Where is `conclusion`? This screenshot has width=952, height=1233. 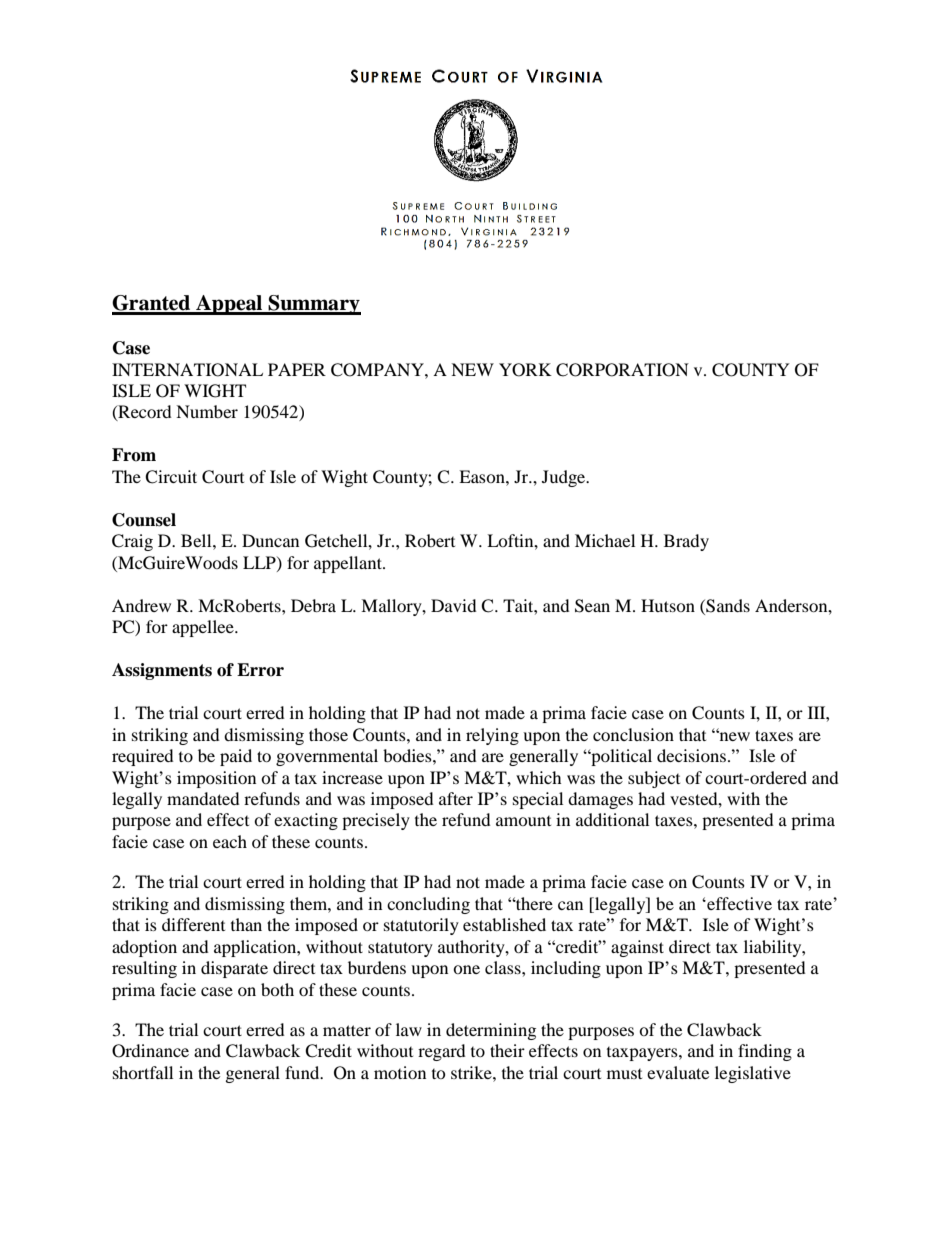
conclusion is located at coordinates (633, 734).
